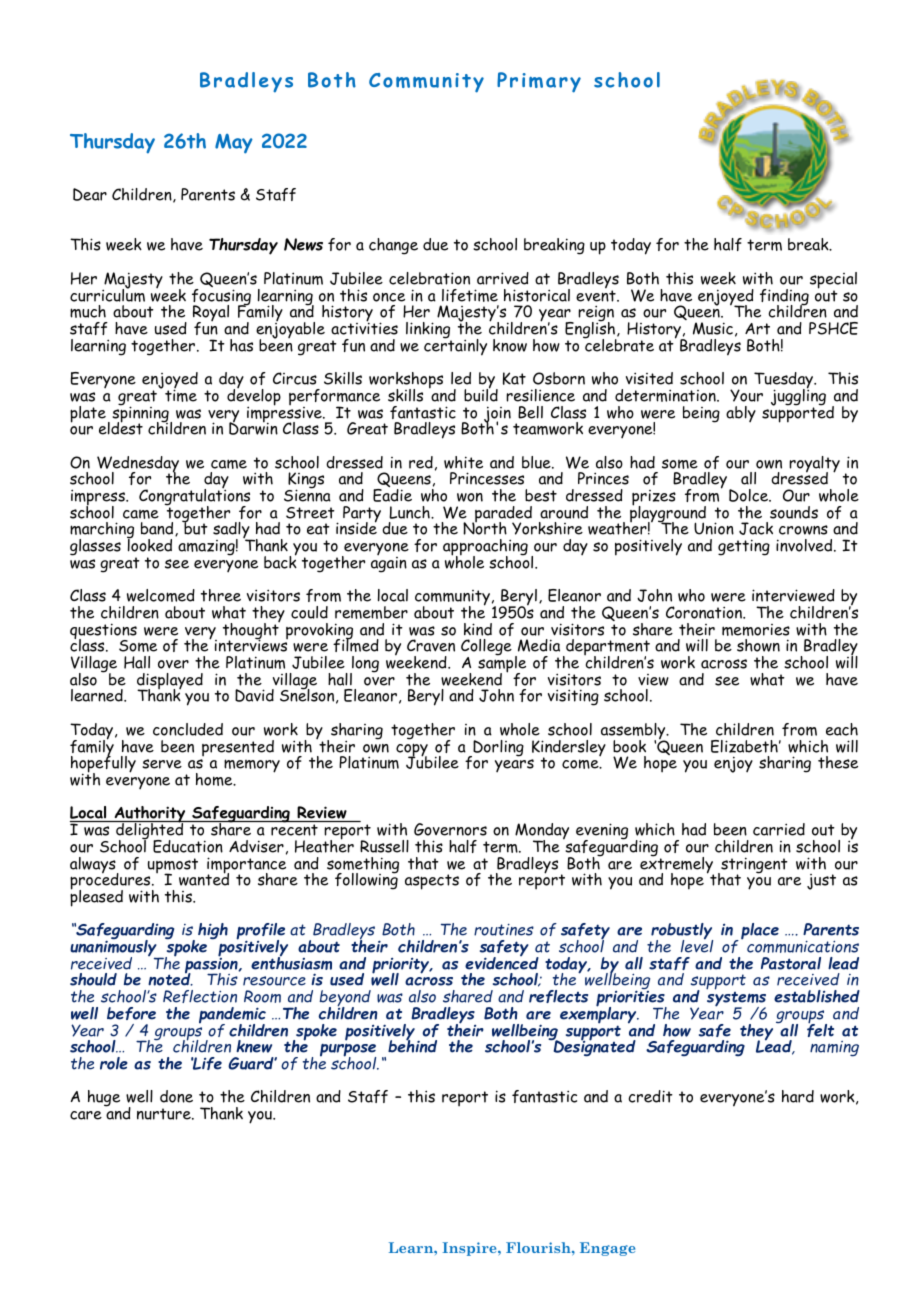  I want to click on change, so click(393, 246).
